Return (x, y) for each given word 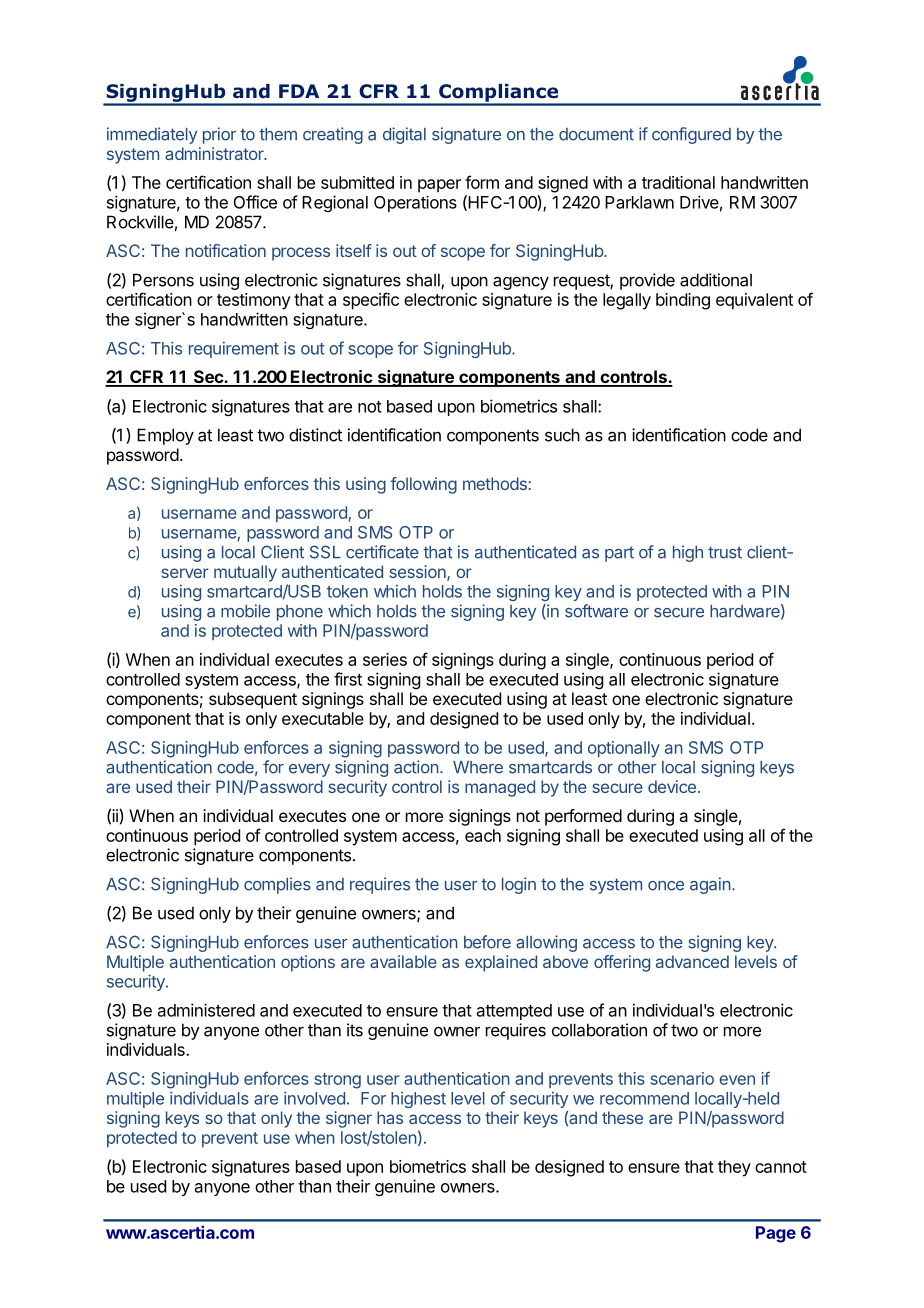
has (390, 1117)
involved (314, 1098)
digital (404, 135)
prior (219, 135)
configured (691, 135)
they (734, 1168)
